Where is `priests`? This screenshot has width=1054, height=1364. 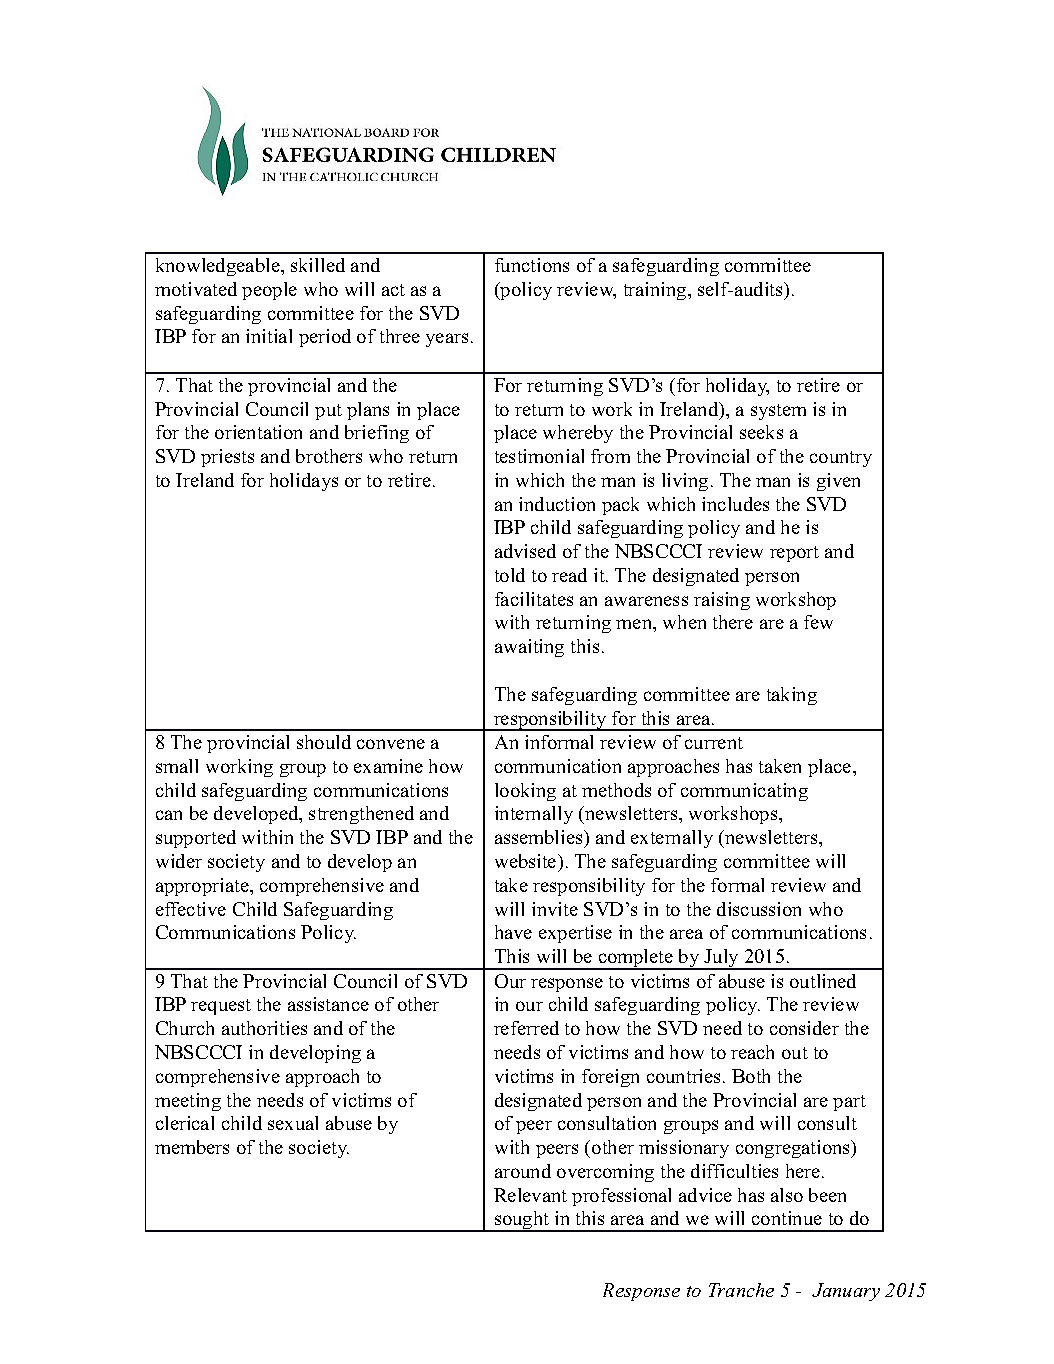
priests is located at coordinates (227, 458).
